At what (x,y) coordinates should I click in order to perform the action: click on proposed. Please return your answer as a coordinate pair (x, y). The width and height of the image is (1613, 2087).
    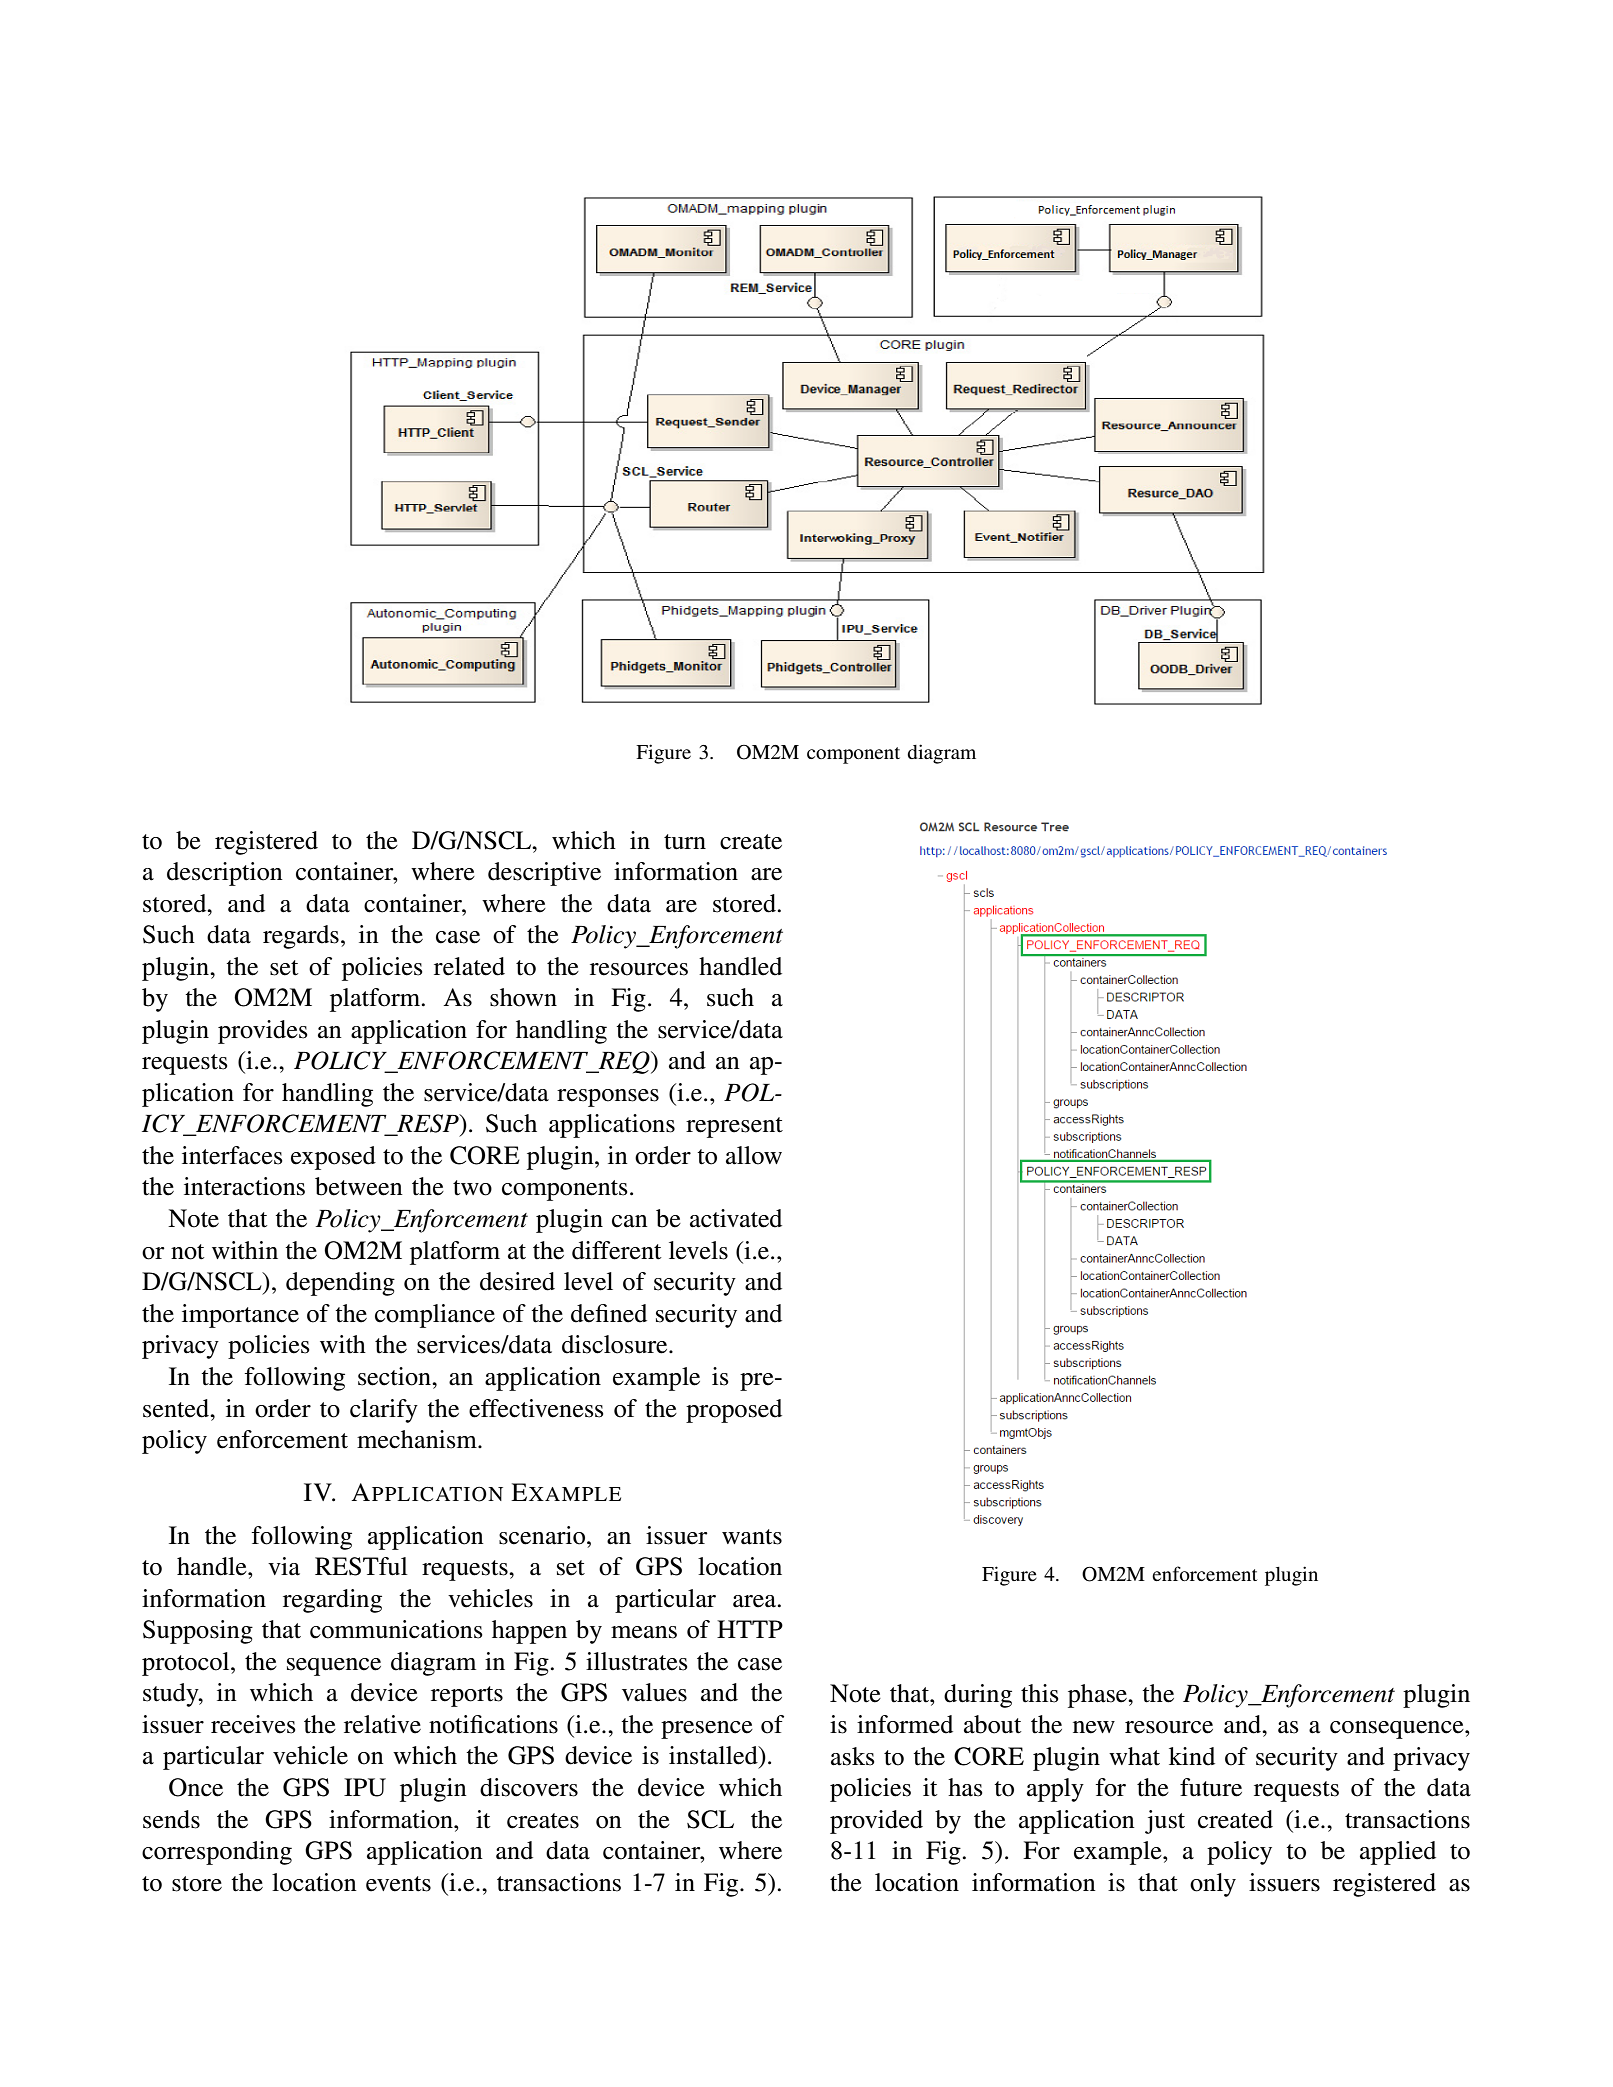
    Looking at the image, I should click on (734, 1411).
